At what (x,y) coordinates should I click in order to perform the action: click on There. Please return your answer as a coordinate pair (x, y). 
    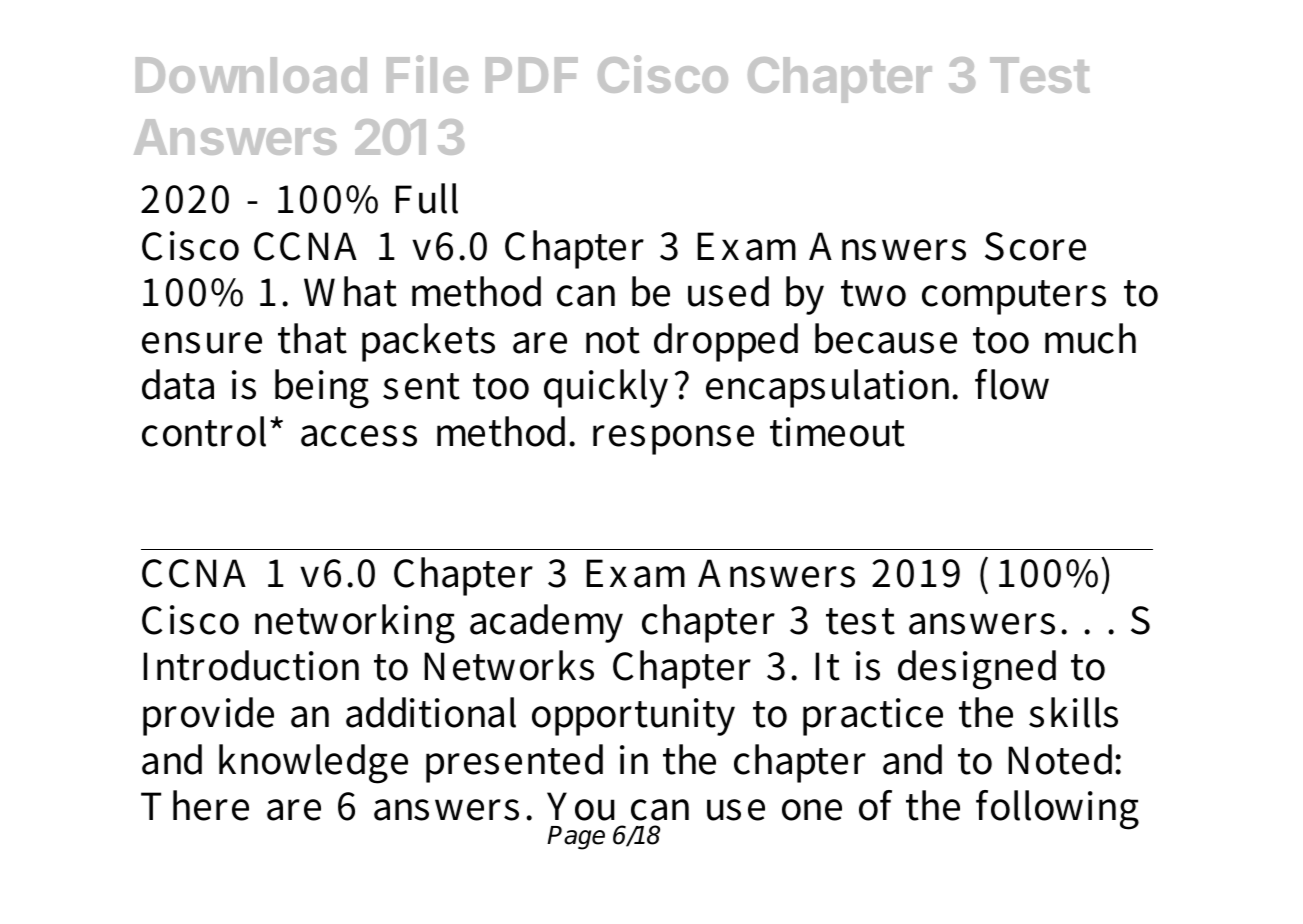
    Looking at the image, I should click on (195, 805).
